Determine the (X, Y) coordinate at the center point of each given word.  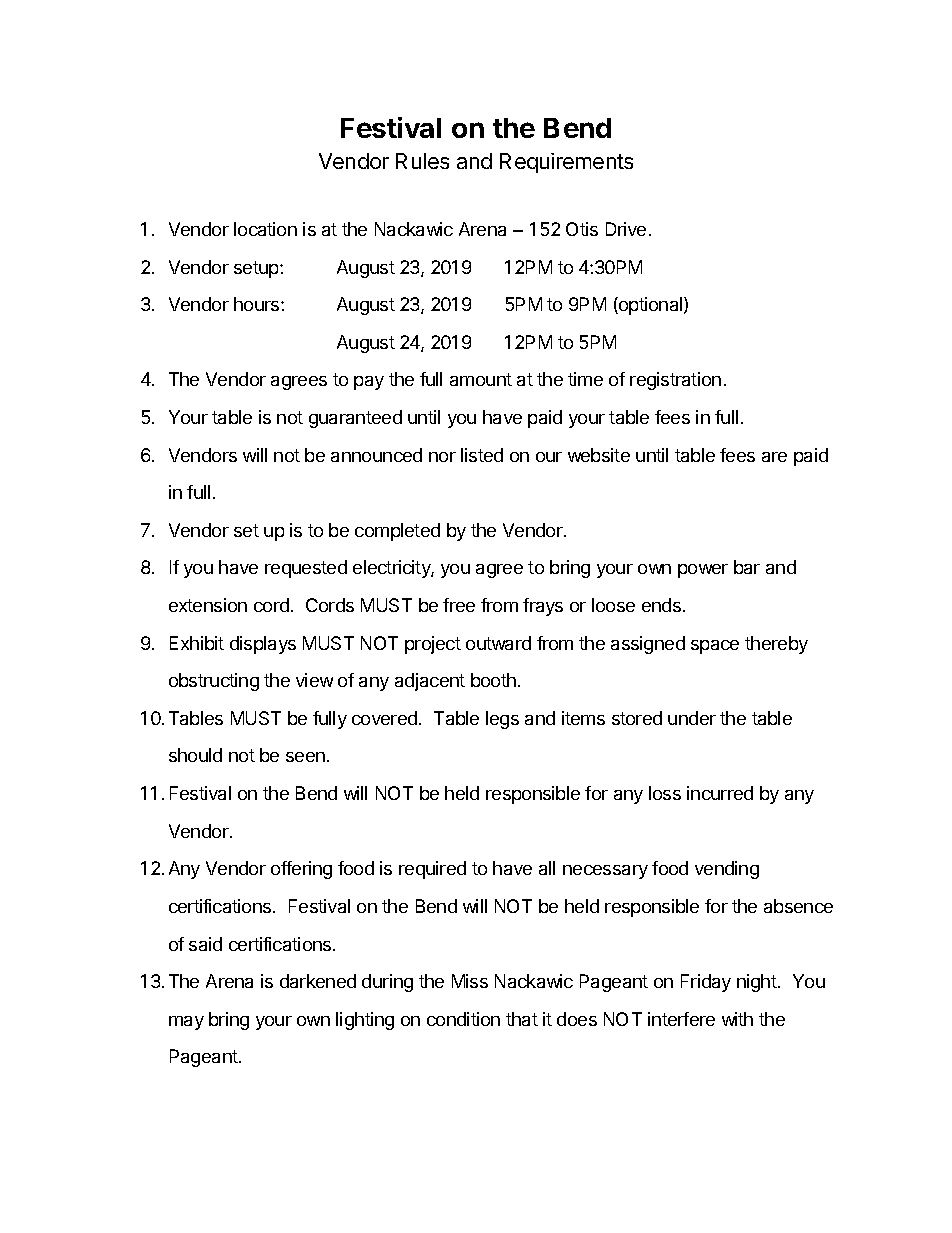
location (265, 229)
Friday (706, 983)
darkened (318, 981)
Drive (626, 229)
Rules (422, 161)
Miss (470, 981)
